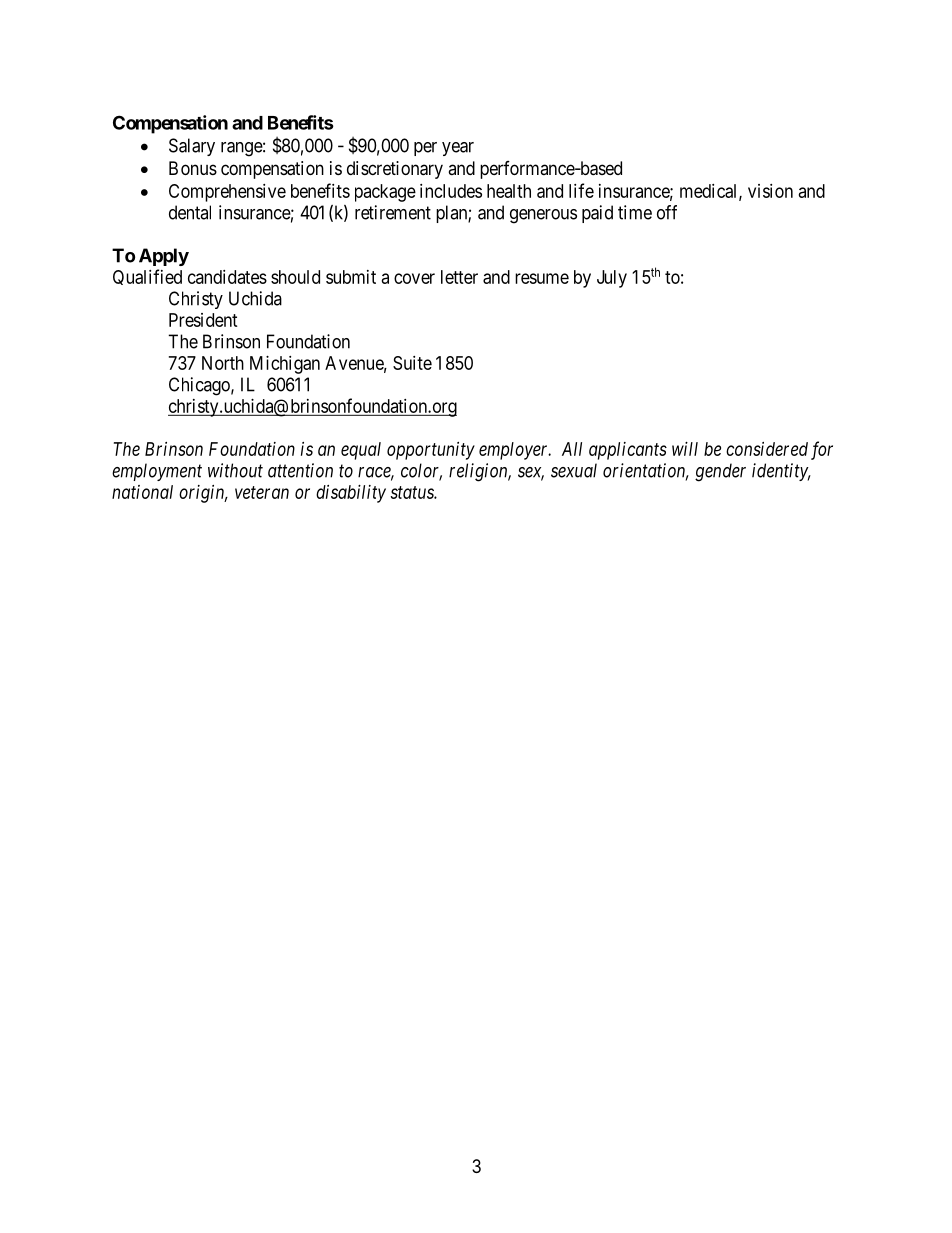 The height and width of the page is (1233, 952). I want to click on Suite, so click(412, 363).
